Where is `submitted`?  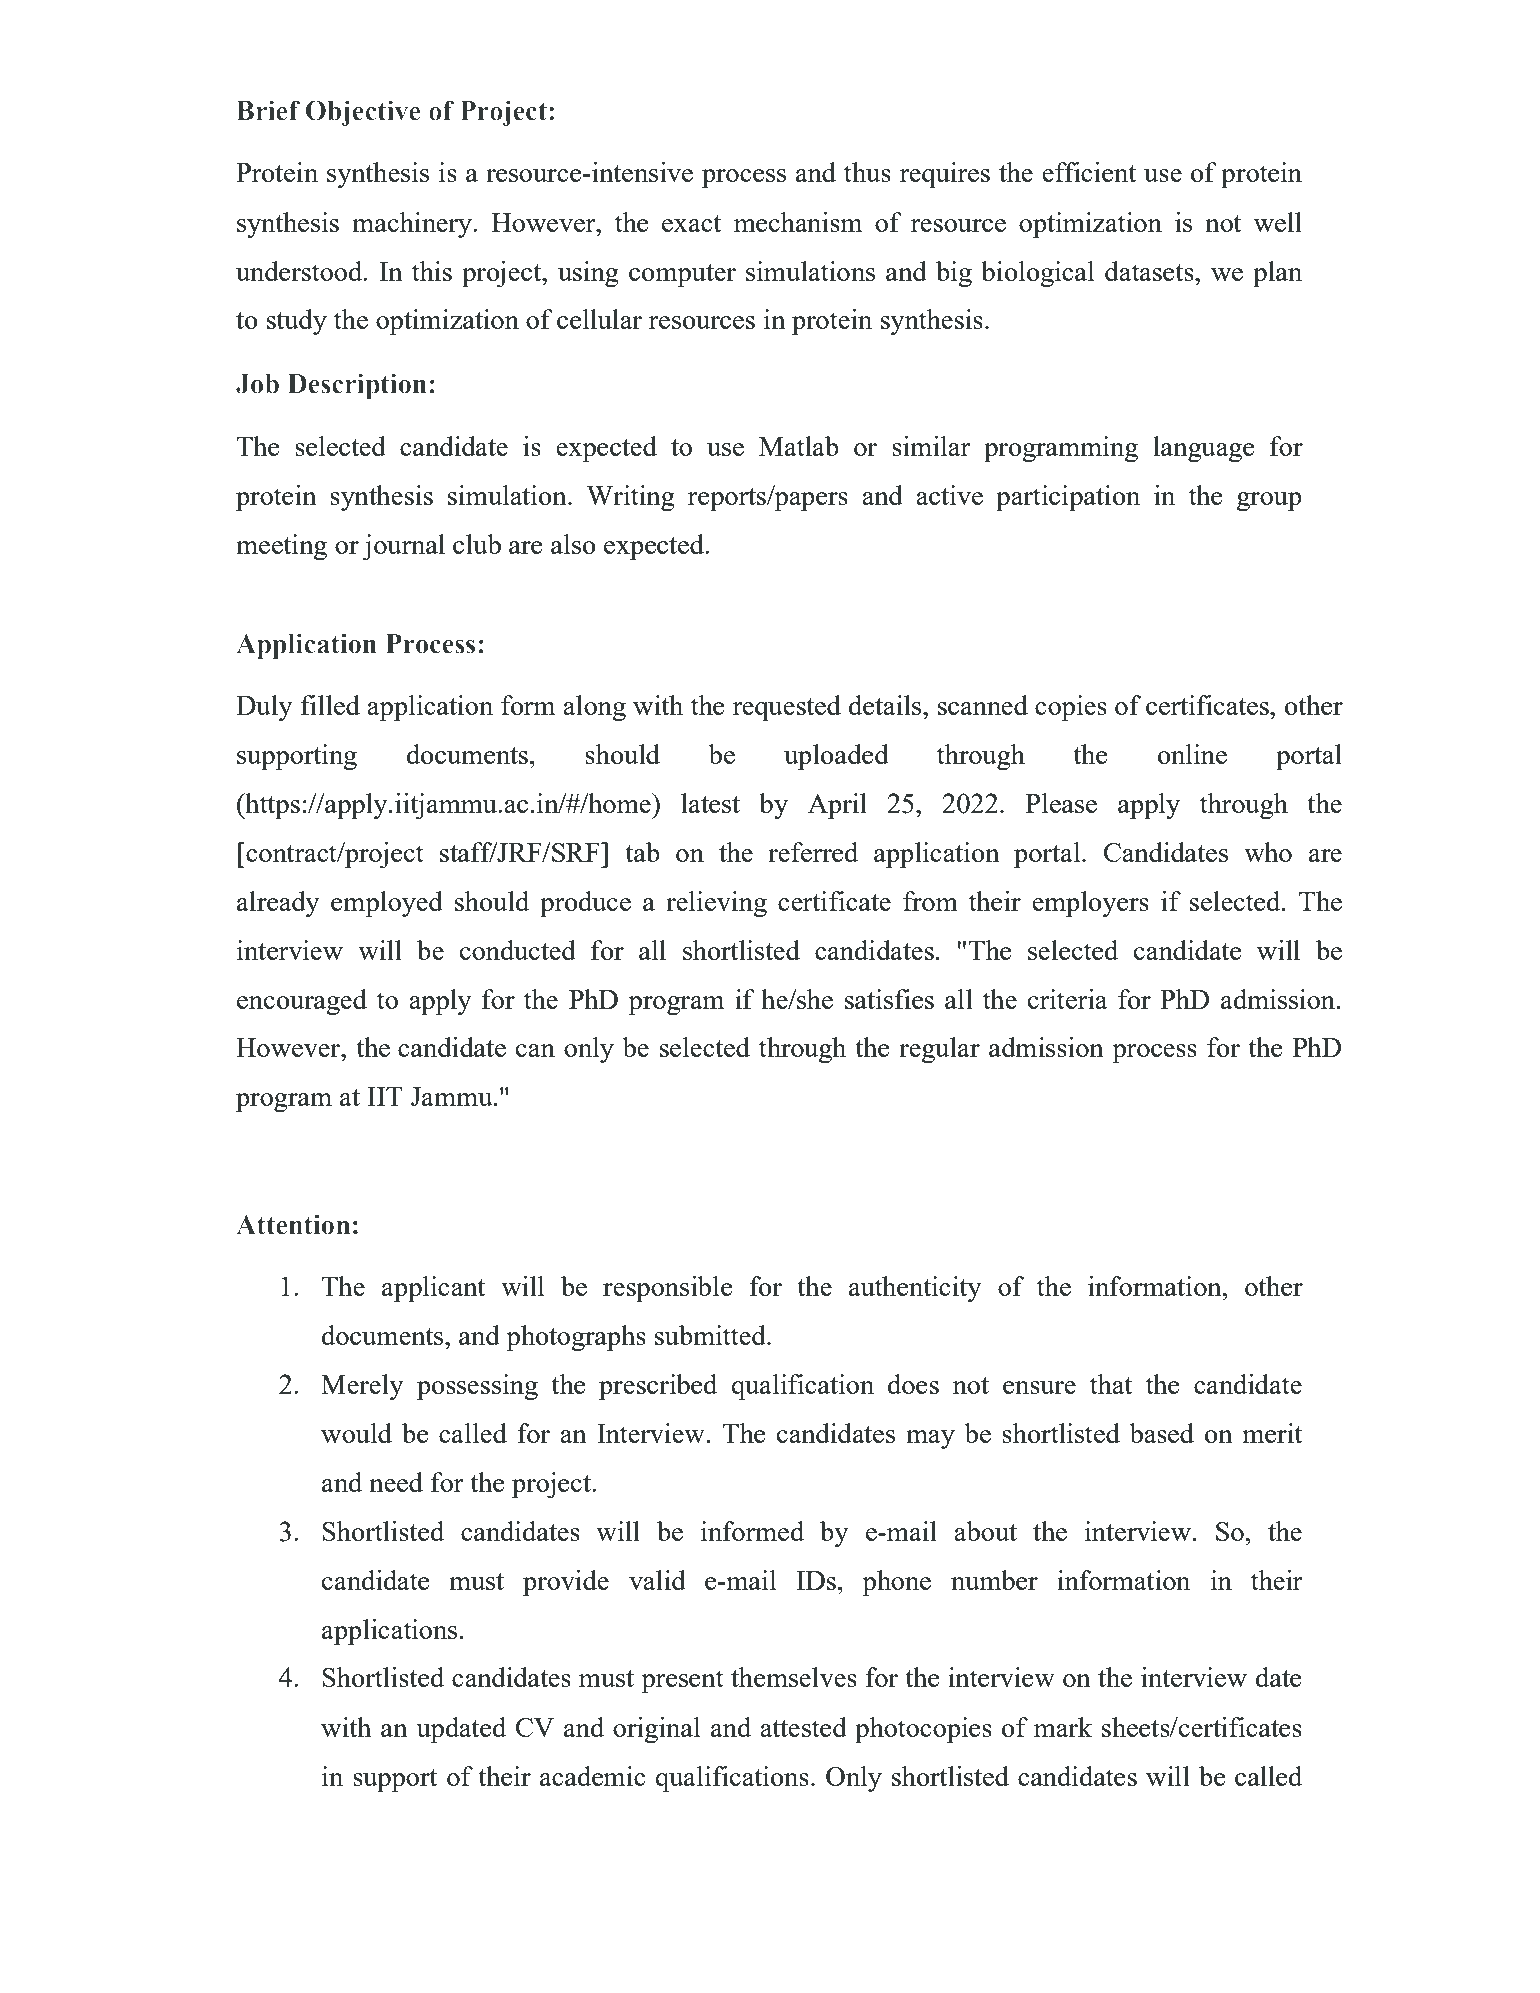
submitted is located at coordinates (711, 1335).
